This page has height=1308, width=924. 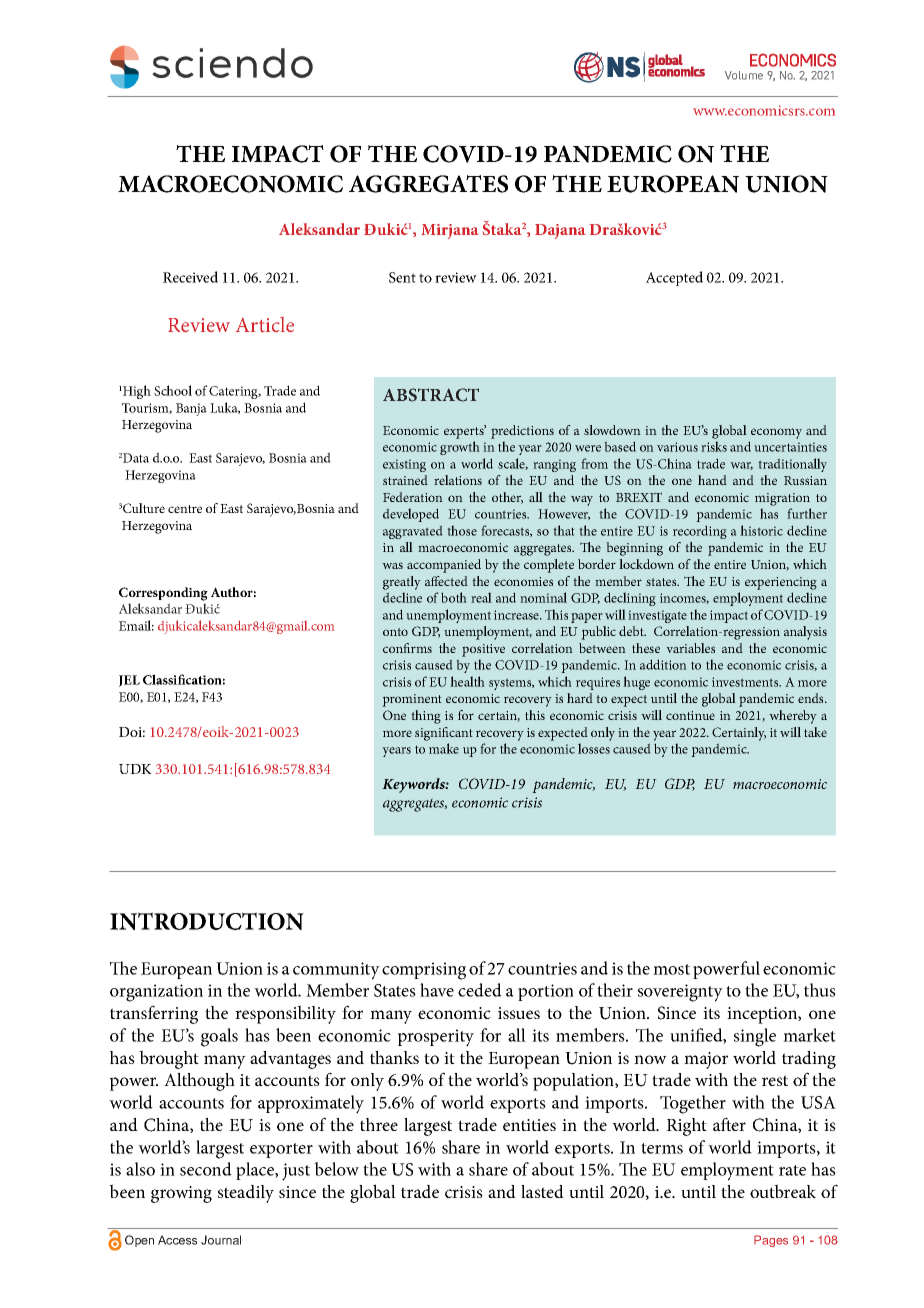 I want to click on Accepted, so click(x=674, y=278).
